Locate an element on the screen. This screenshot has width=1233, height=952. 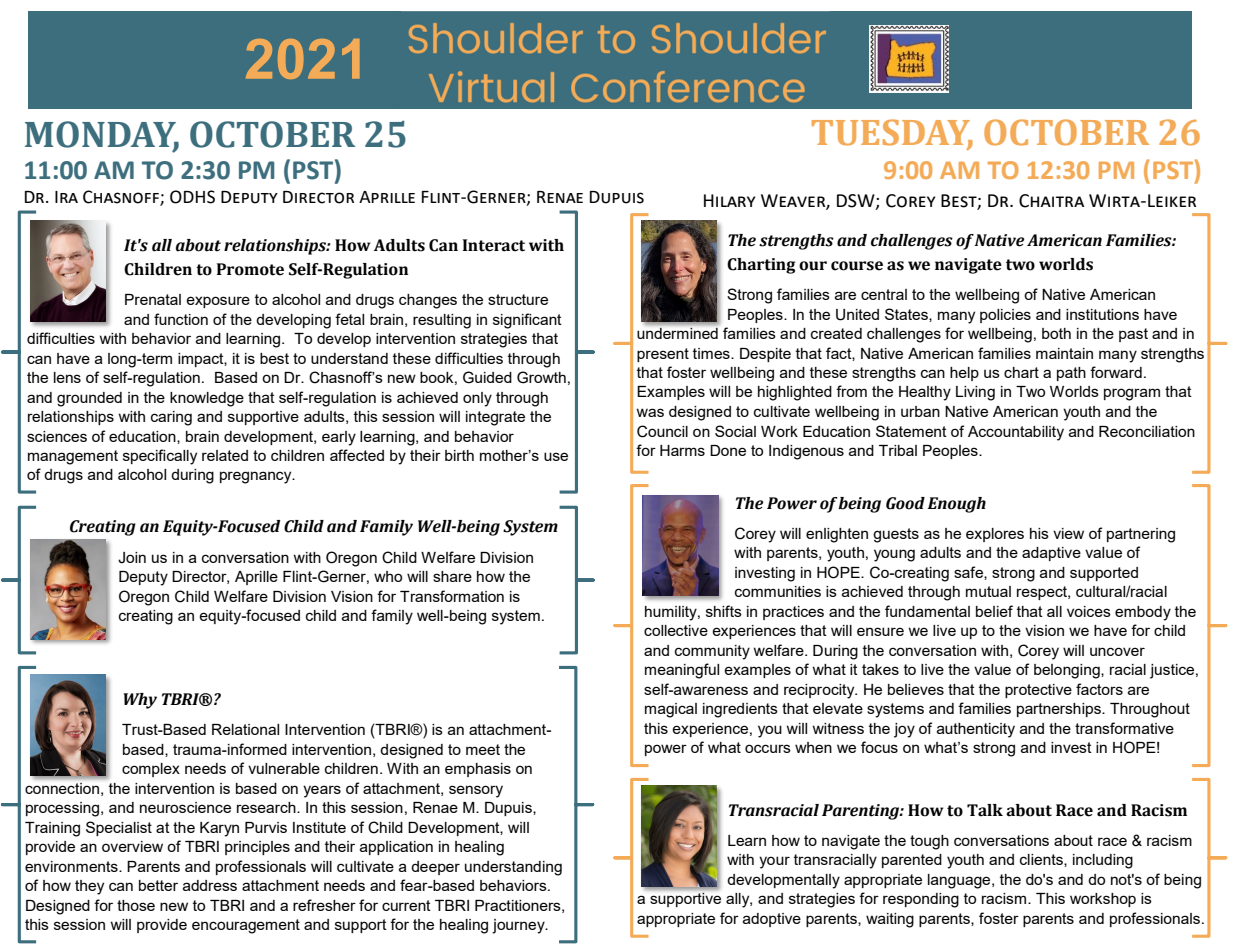
Ira is located at coordinates (66, 197).
